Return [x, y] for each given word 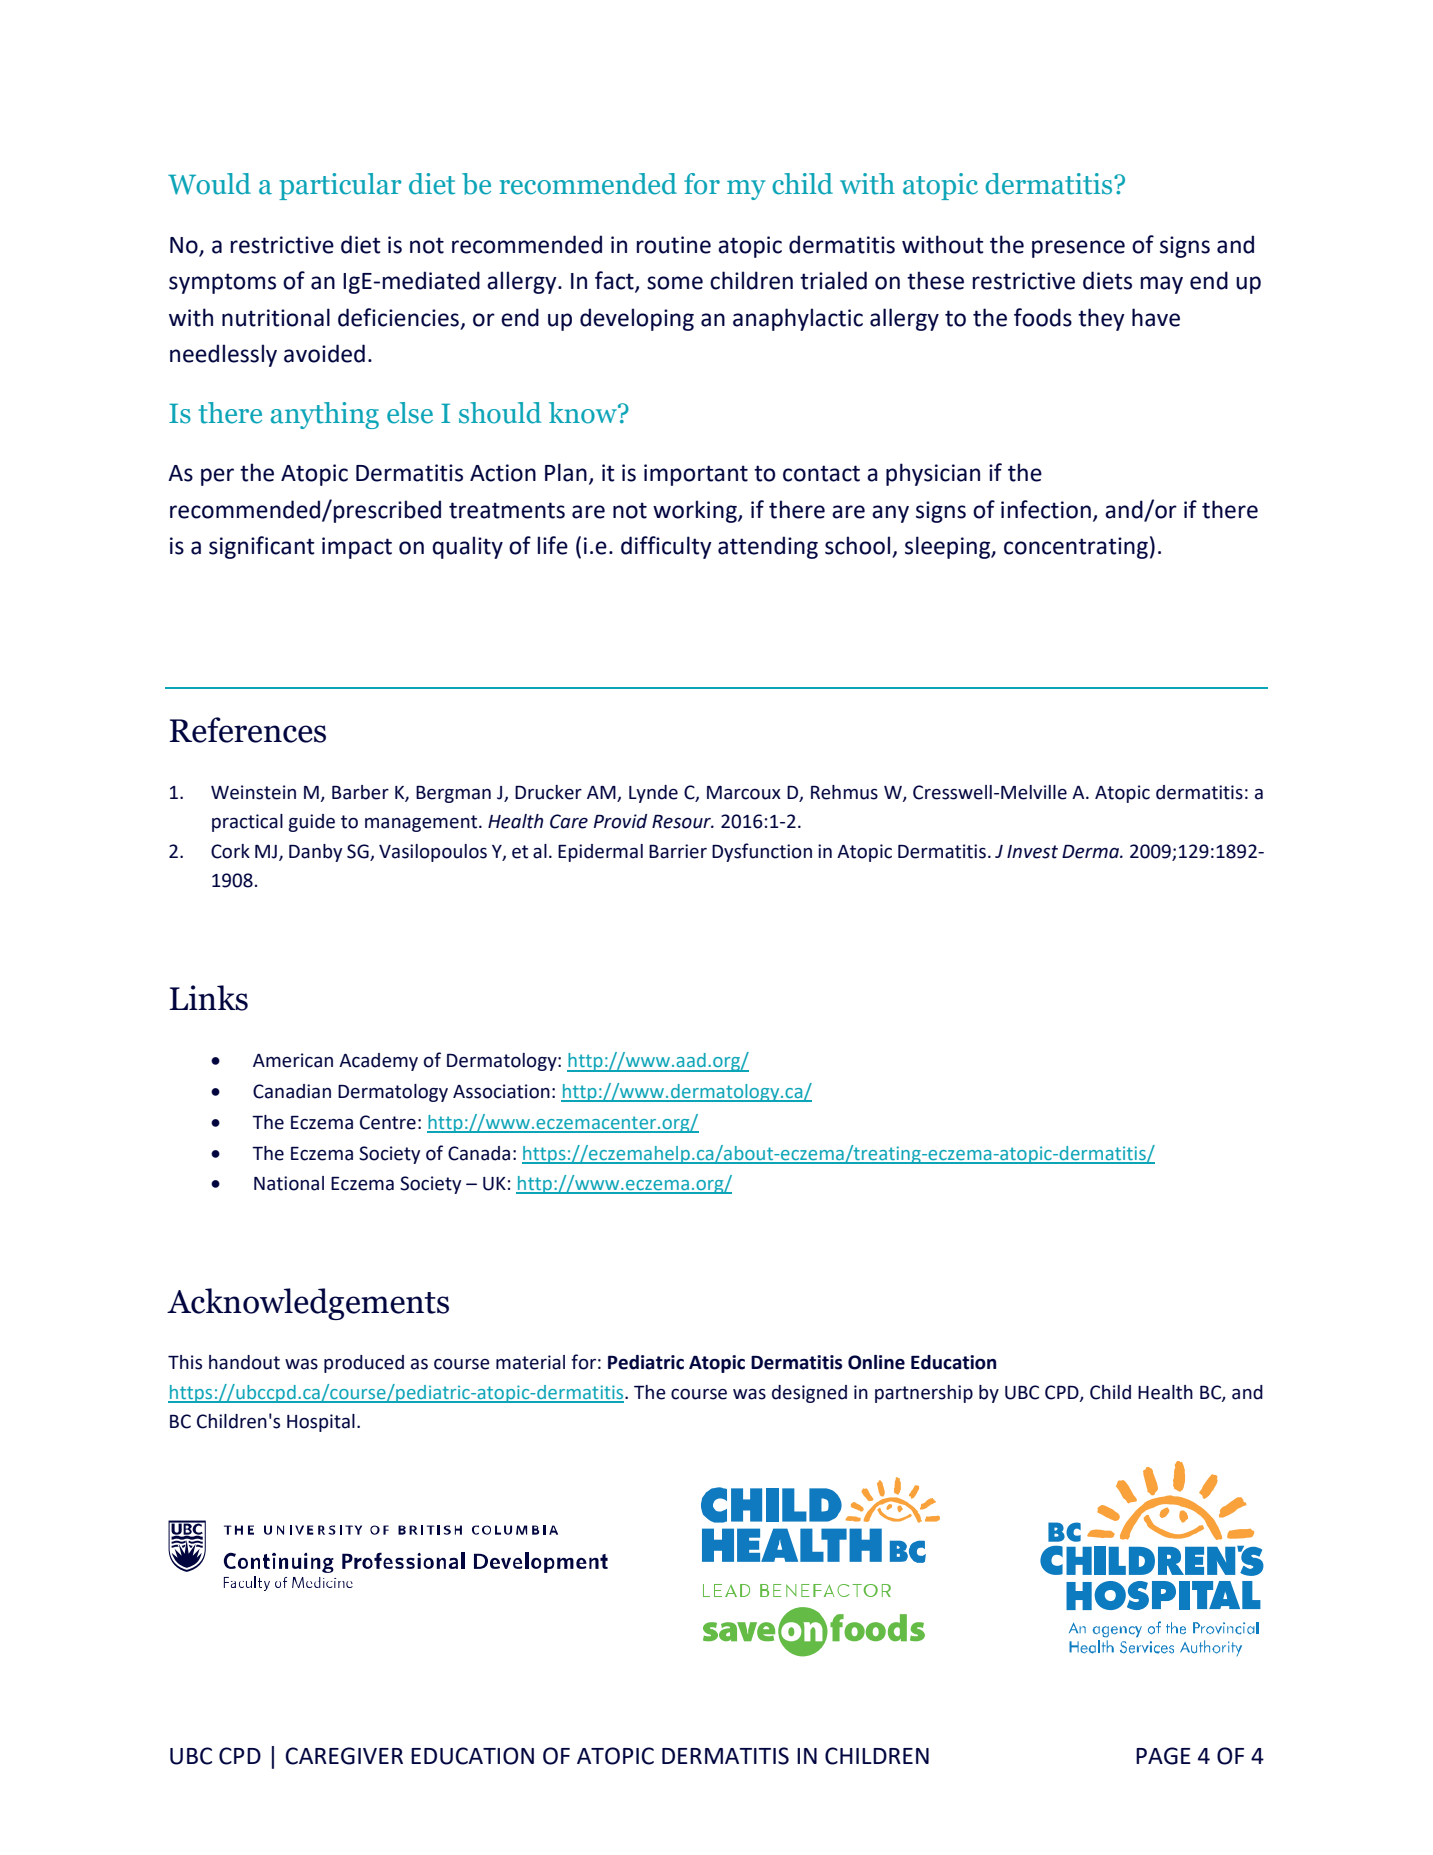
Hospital [321, 1423]
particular [340, 186]
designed [809, 1394]
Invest [1032, 852]
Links [208, 998]
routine [674, 245]
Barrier [678, 851]
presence [1078, 249]
